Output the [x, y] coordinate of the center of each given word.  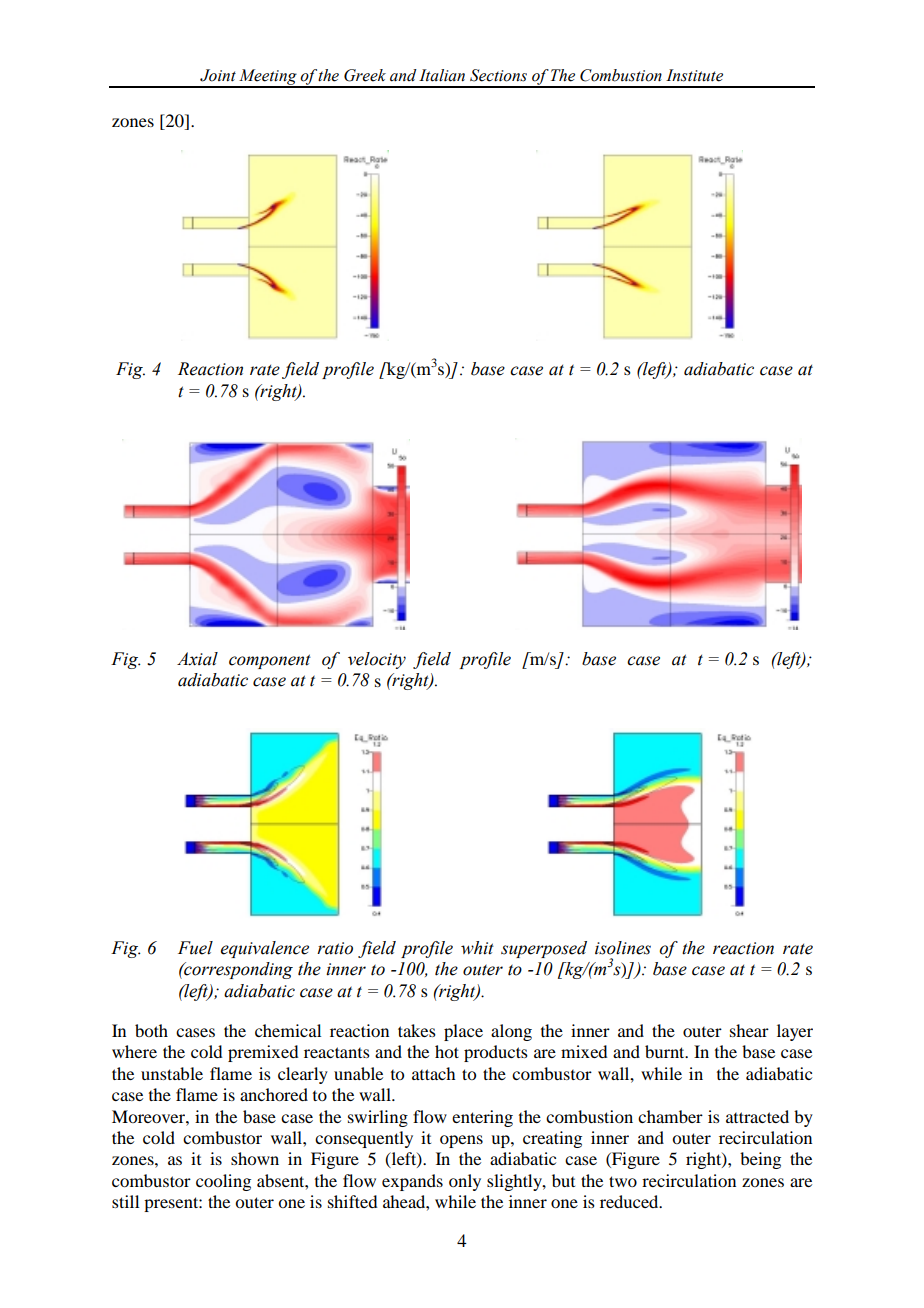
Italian [442, 75]
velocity [377, 660]
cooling [223, 1182]
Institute [694, 75]
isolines [623, 948]
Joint [218, 75]
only [465, 1182]
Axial [197, 659]
